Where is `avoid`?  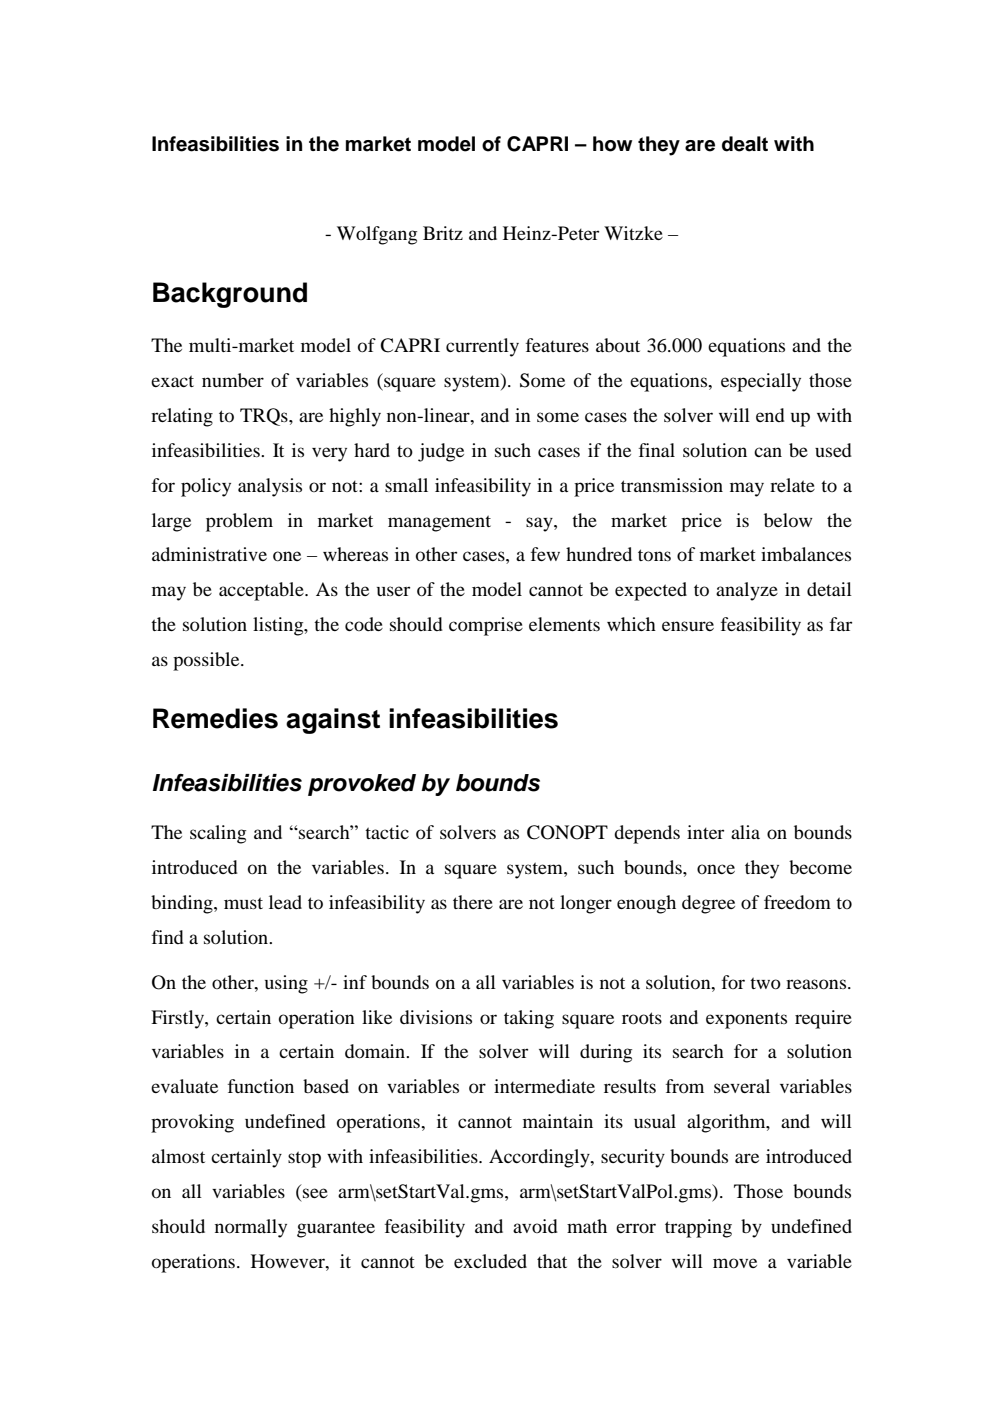
avoid is located at coordinates (535, 1226).
